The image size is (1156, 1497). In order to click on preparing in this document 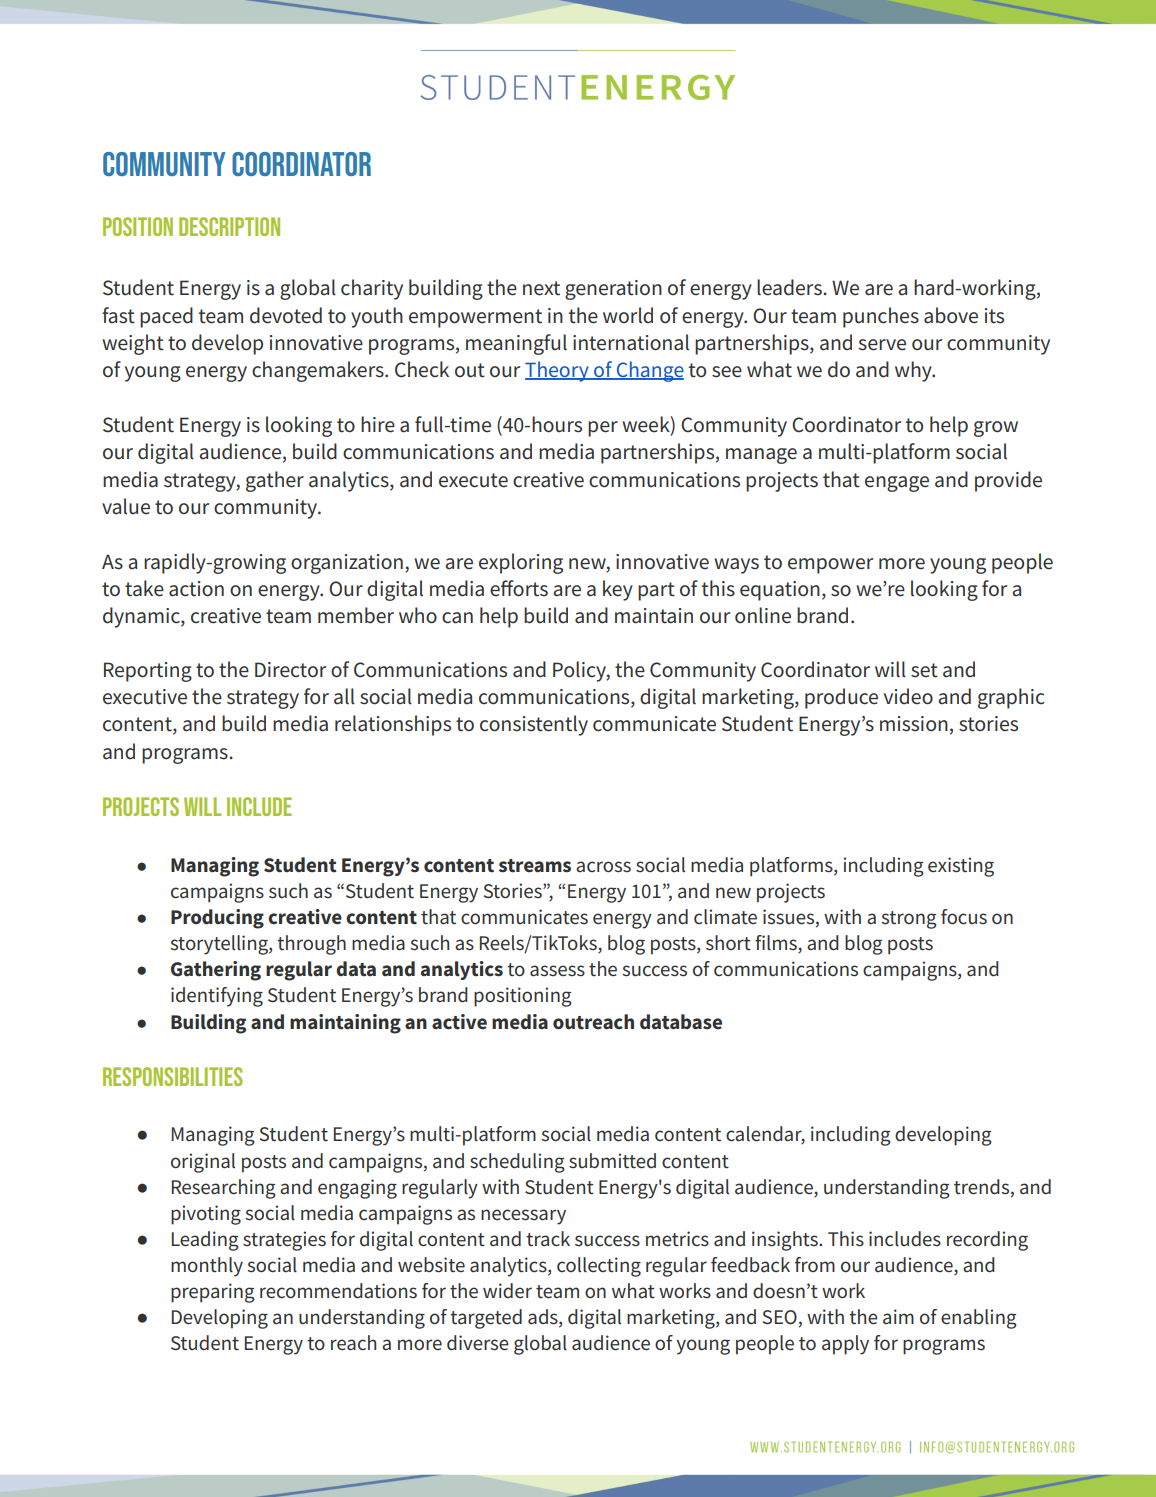, I will do `click(213, 1293)`.
